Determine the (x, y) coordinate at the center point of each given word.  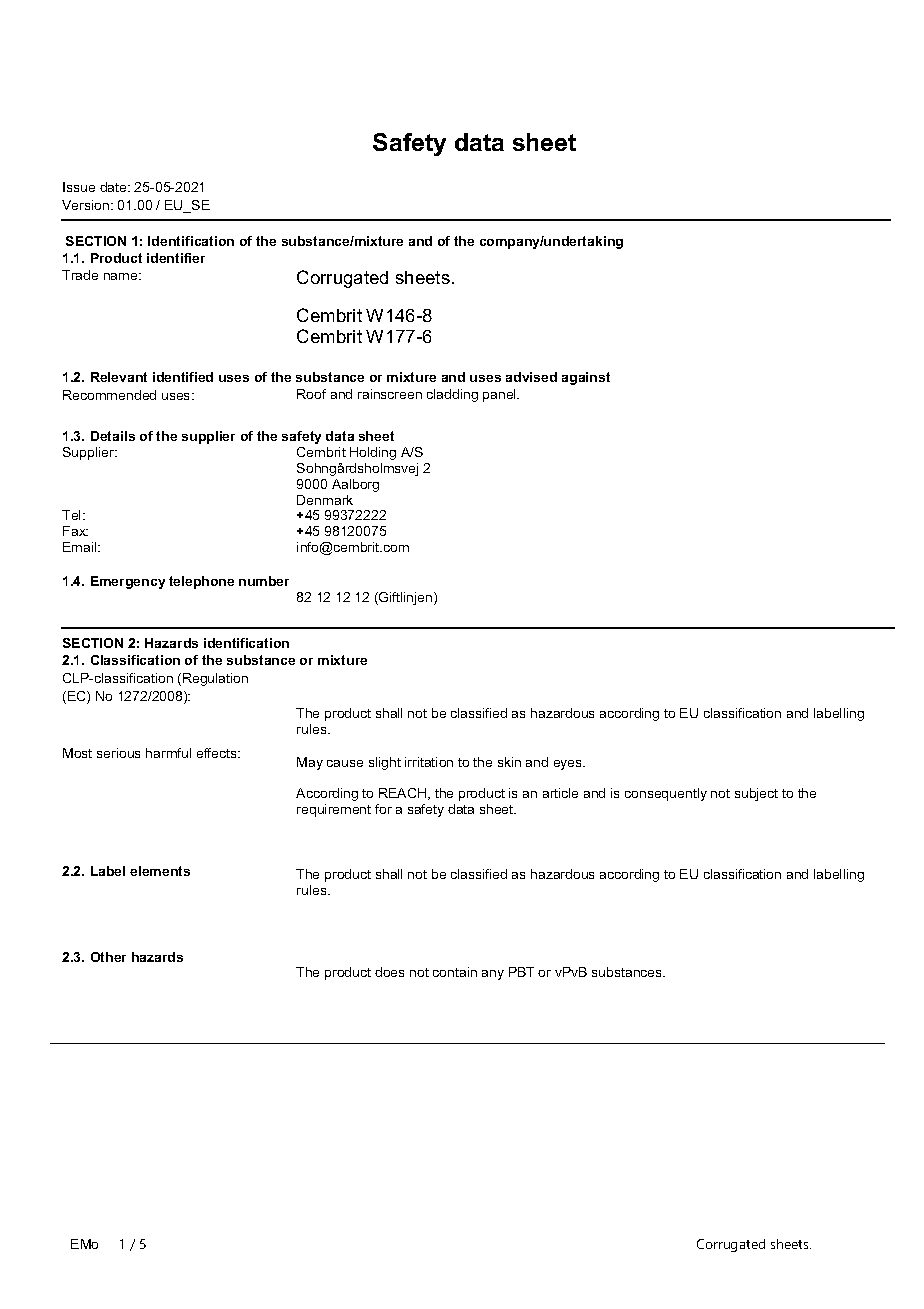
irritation (429, 762)
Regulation (215, 679)
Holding (373, 453)
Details (113, 436)
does (389, 972)
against (586, 378)
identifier (176, 258)
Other (108, 957)
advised (531, 377)
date (114, 187)
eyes (569, 765)
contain (455, 972)
